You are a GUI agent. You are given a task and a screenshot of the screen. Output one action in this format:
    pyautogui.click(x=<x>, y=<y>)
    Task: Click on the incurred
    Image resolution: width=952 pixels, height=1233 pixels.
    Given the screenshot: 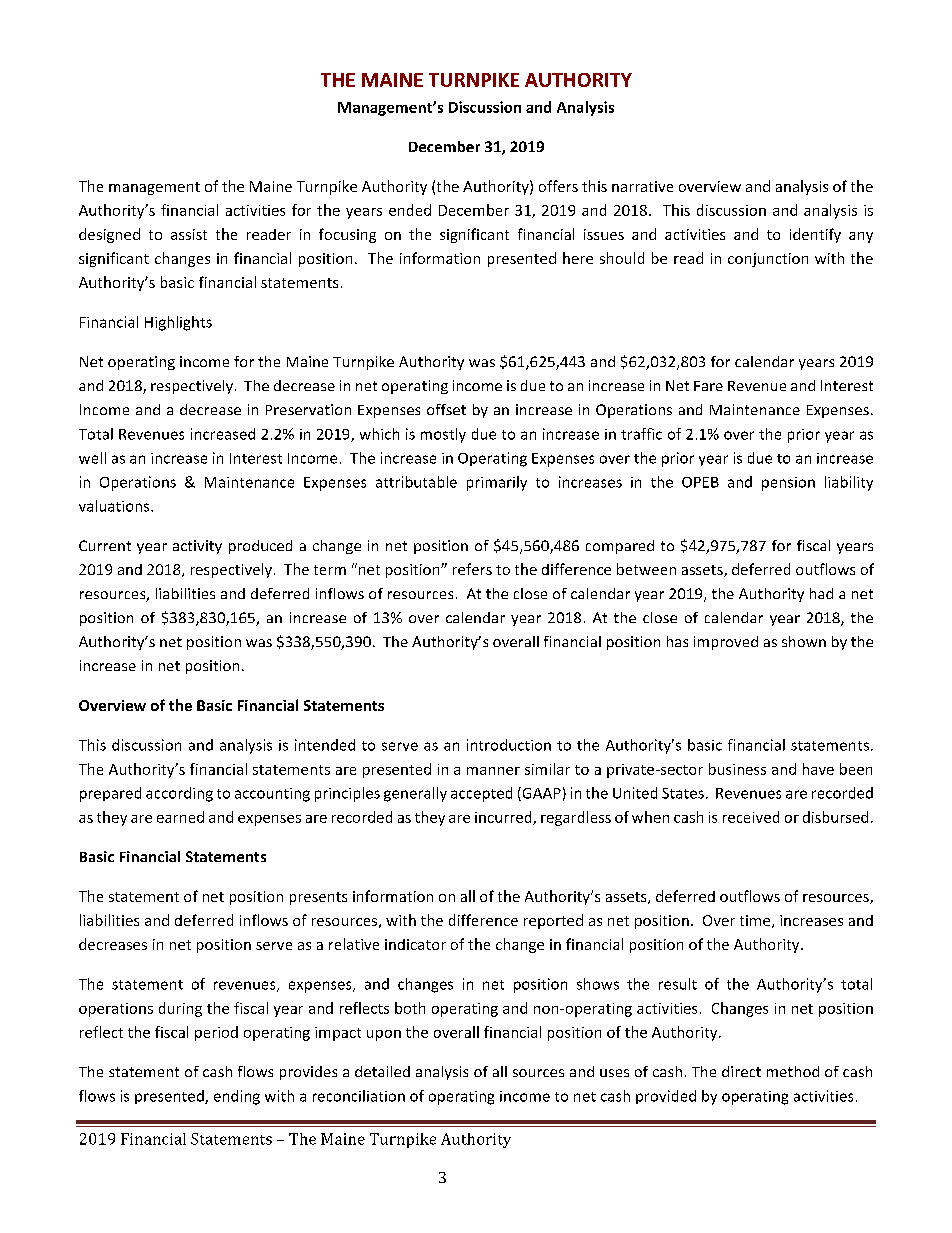 What is the action you would take?
    pyautogui.click(x=504, y=818)
